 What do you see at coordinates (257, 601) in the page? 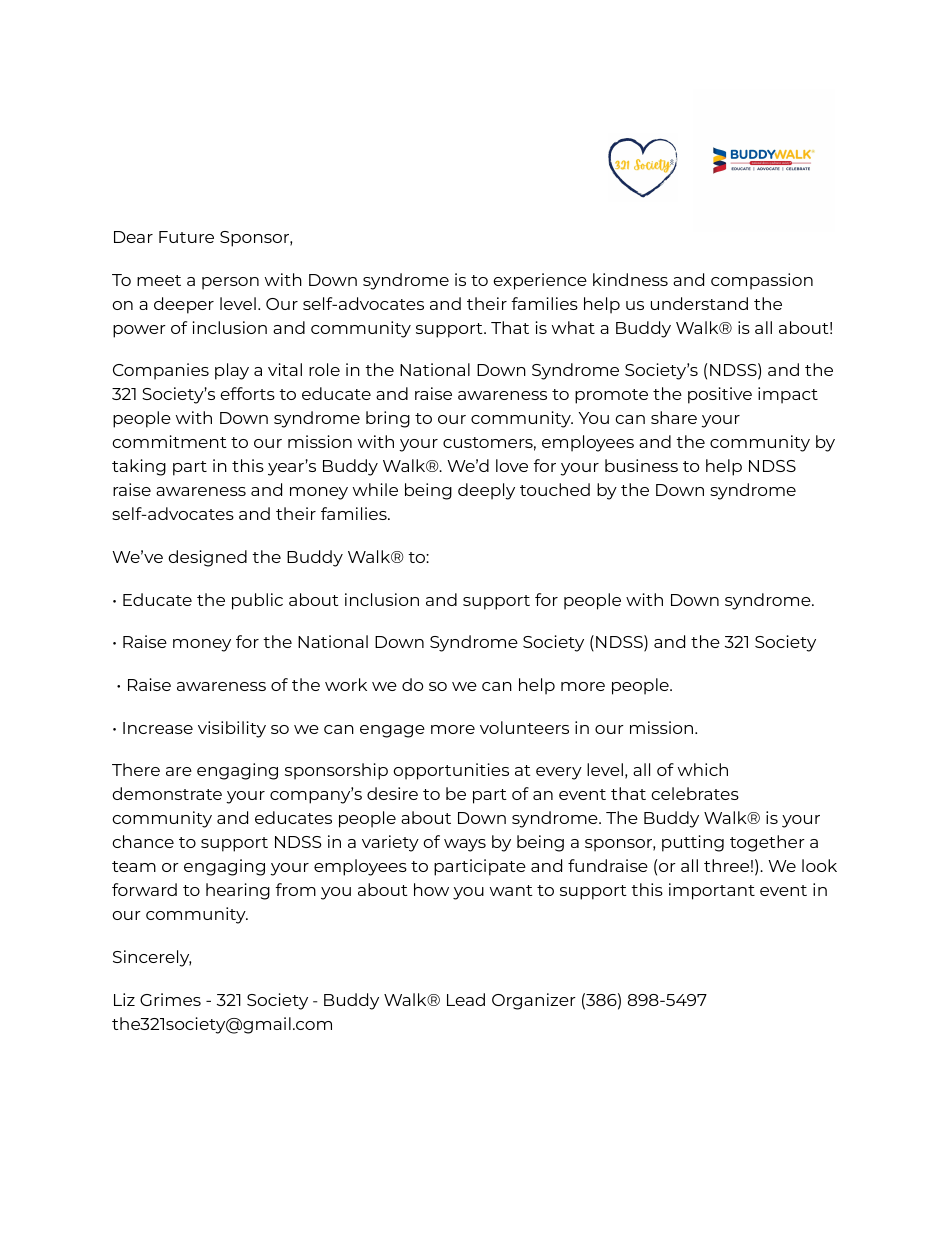
I see `public` at bounding box center [257, 601].
